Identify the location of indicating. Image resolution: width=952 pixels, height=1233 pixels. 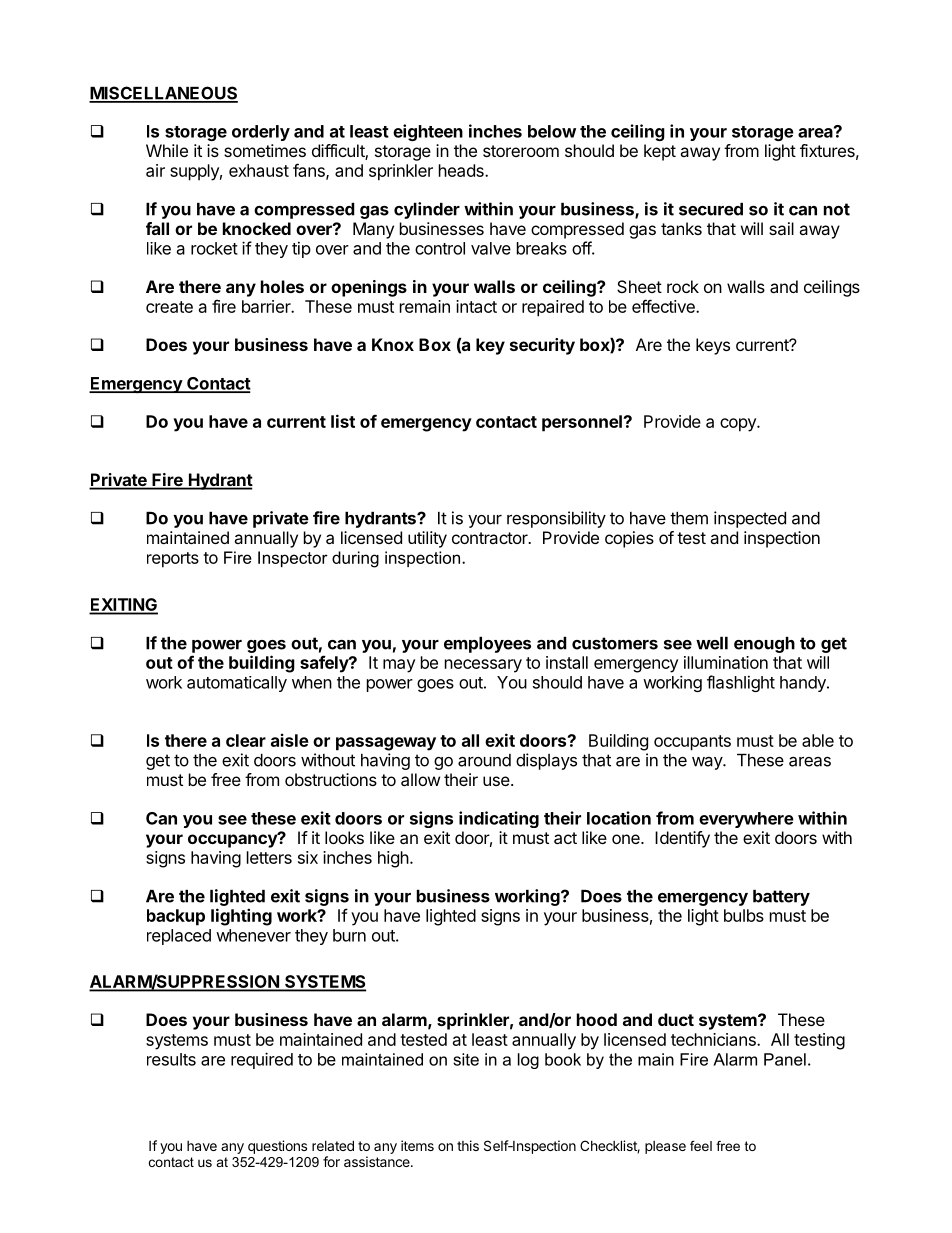
(499, 819).
